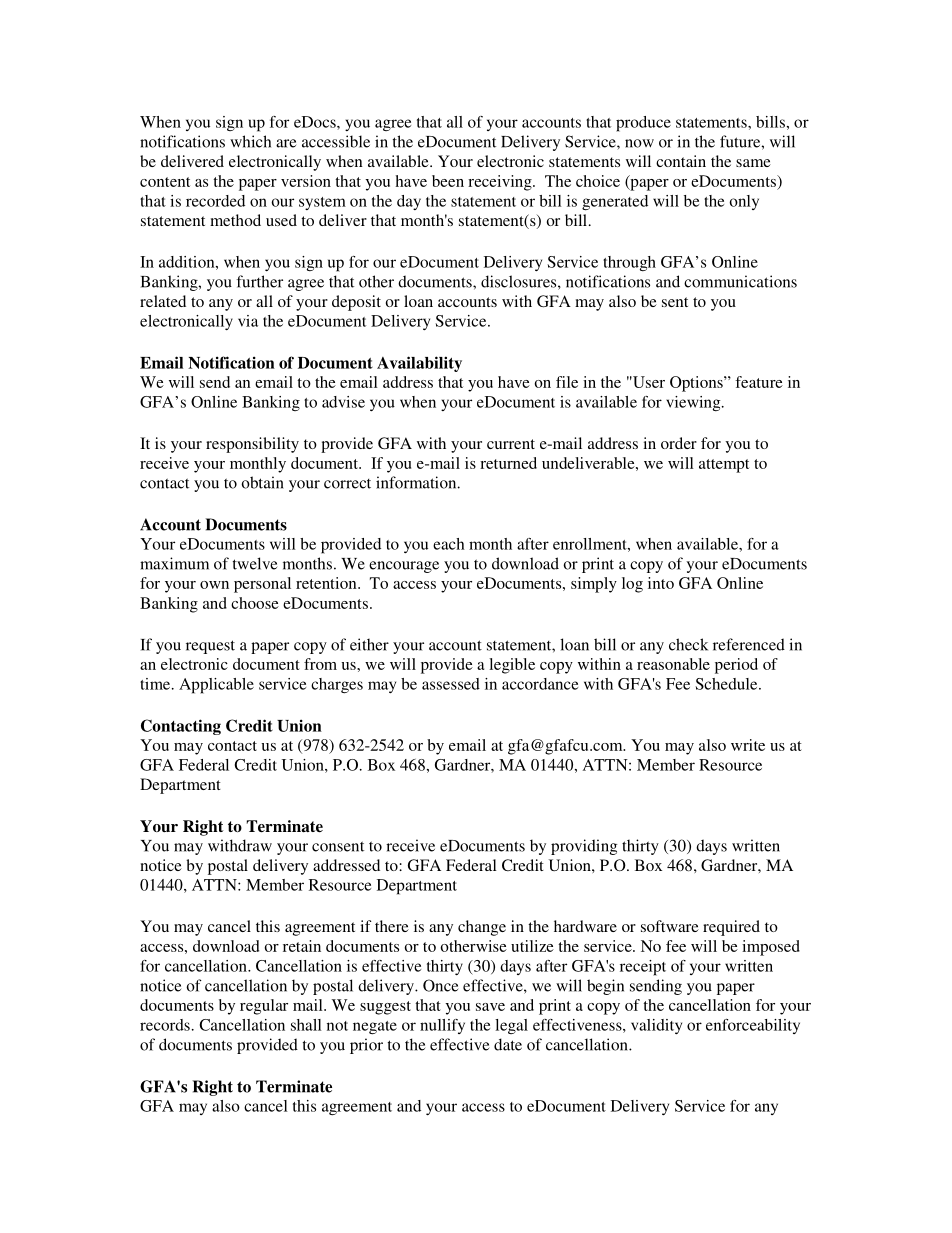 The height and width of the document is (1233, 952). What do you see at coordinates (681, 161) in the document?
I see `contain` at bounding box center [681, 161].
